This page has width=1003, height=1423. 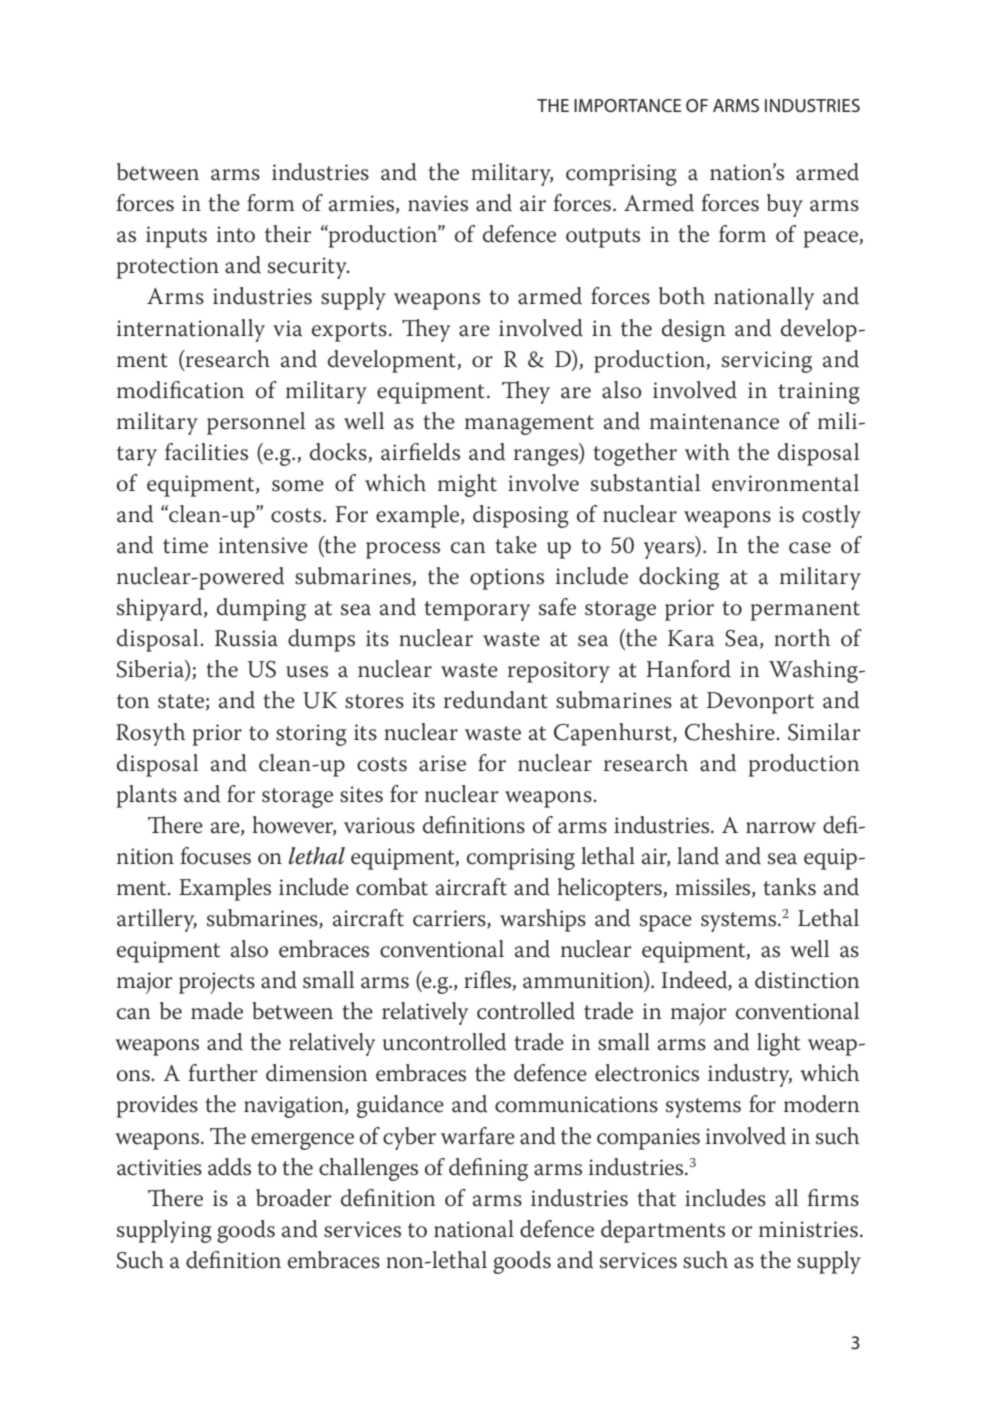 What do you see at coordinates (236, 234) in the page?
I see `into` at bounding box center [236, 234].
